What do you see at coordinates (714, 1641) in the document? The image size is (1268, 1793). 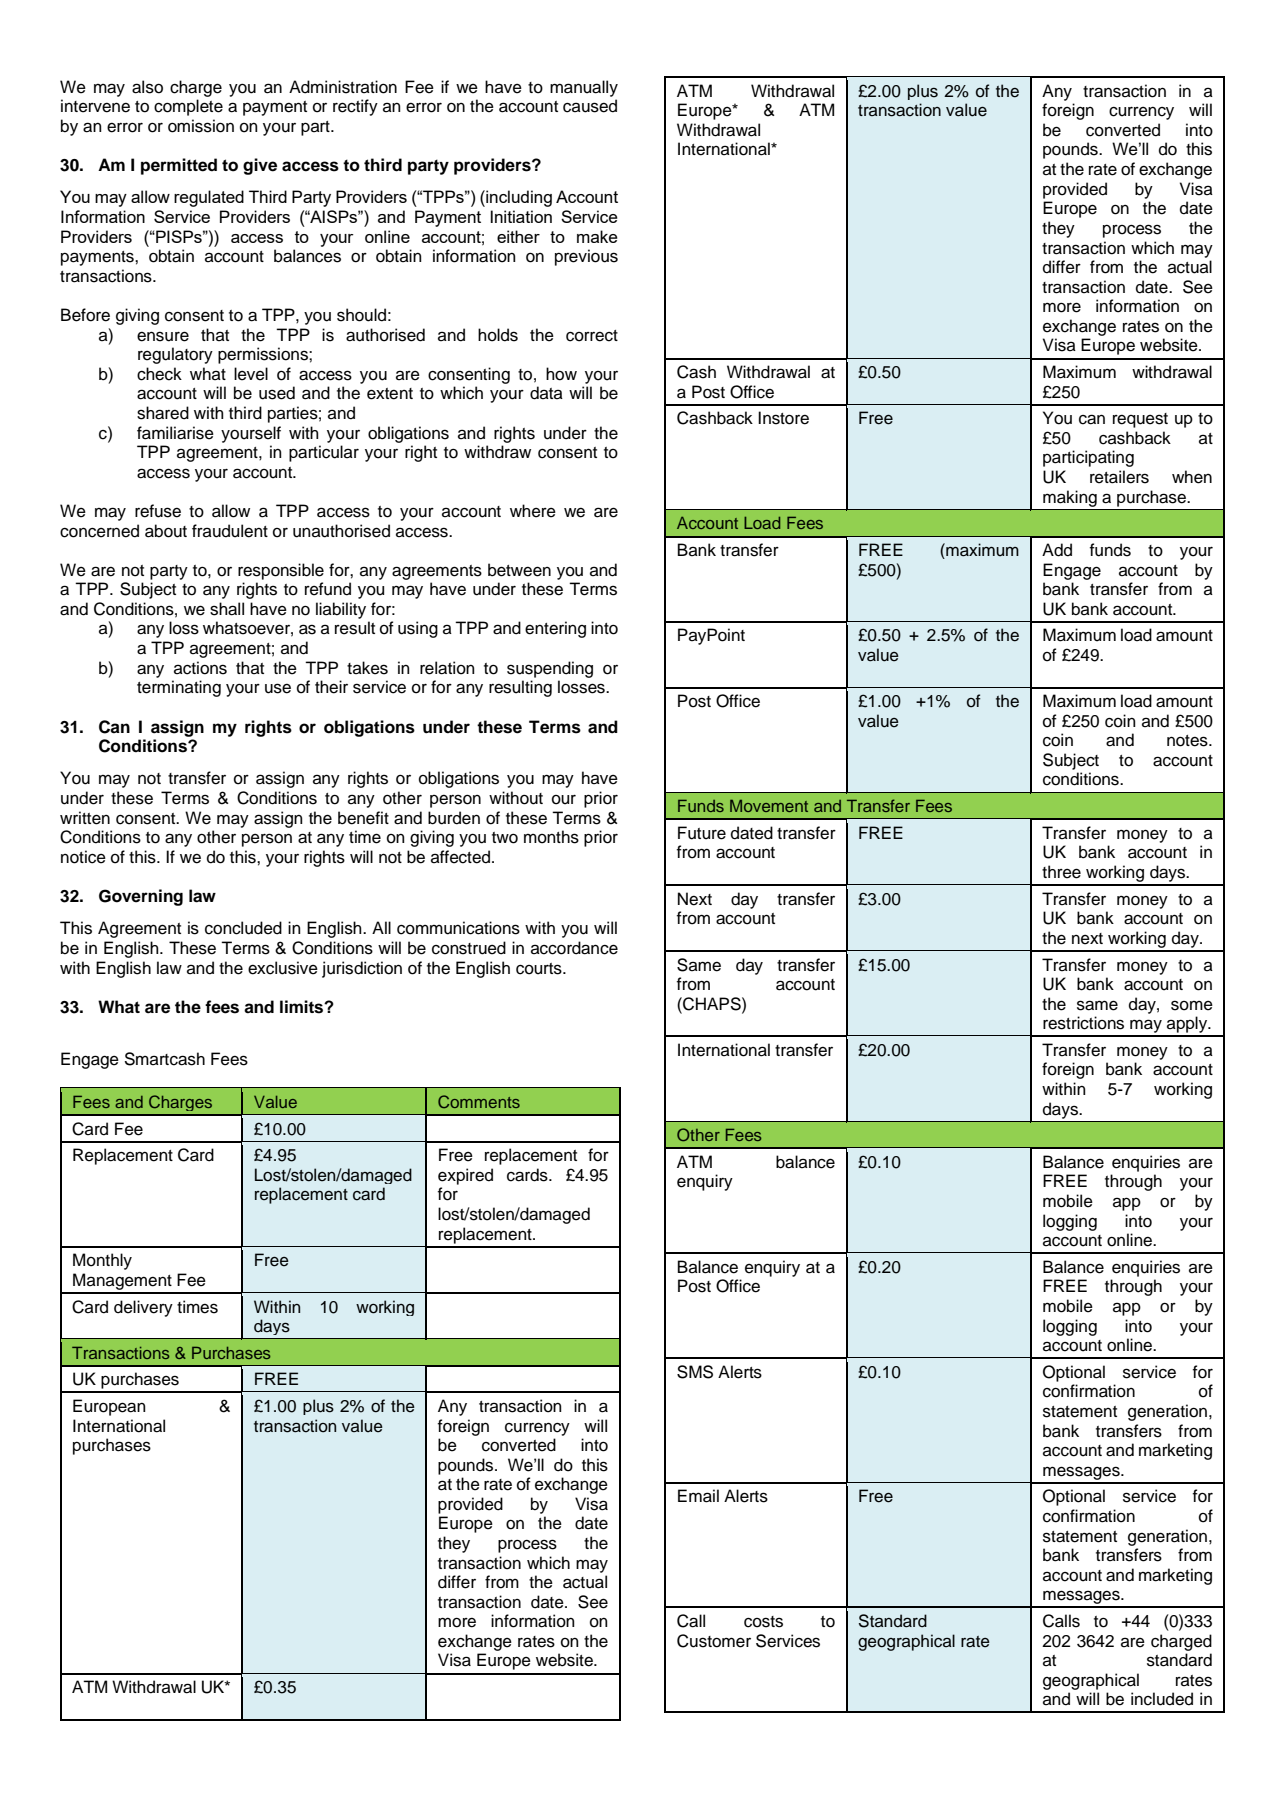 I see `Customer` at bounding box center [714, 1641].
